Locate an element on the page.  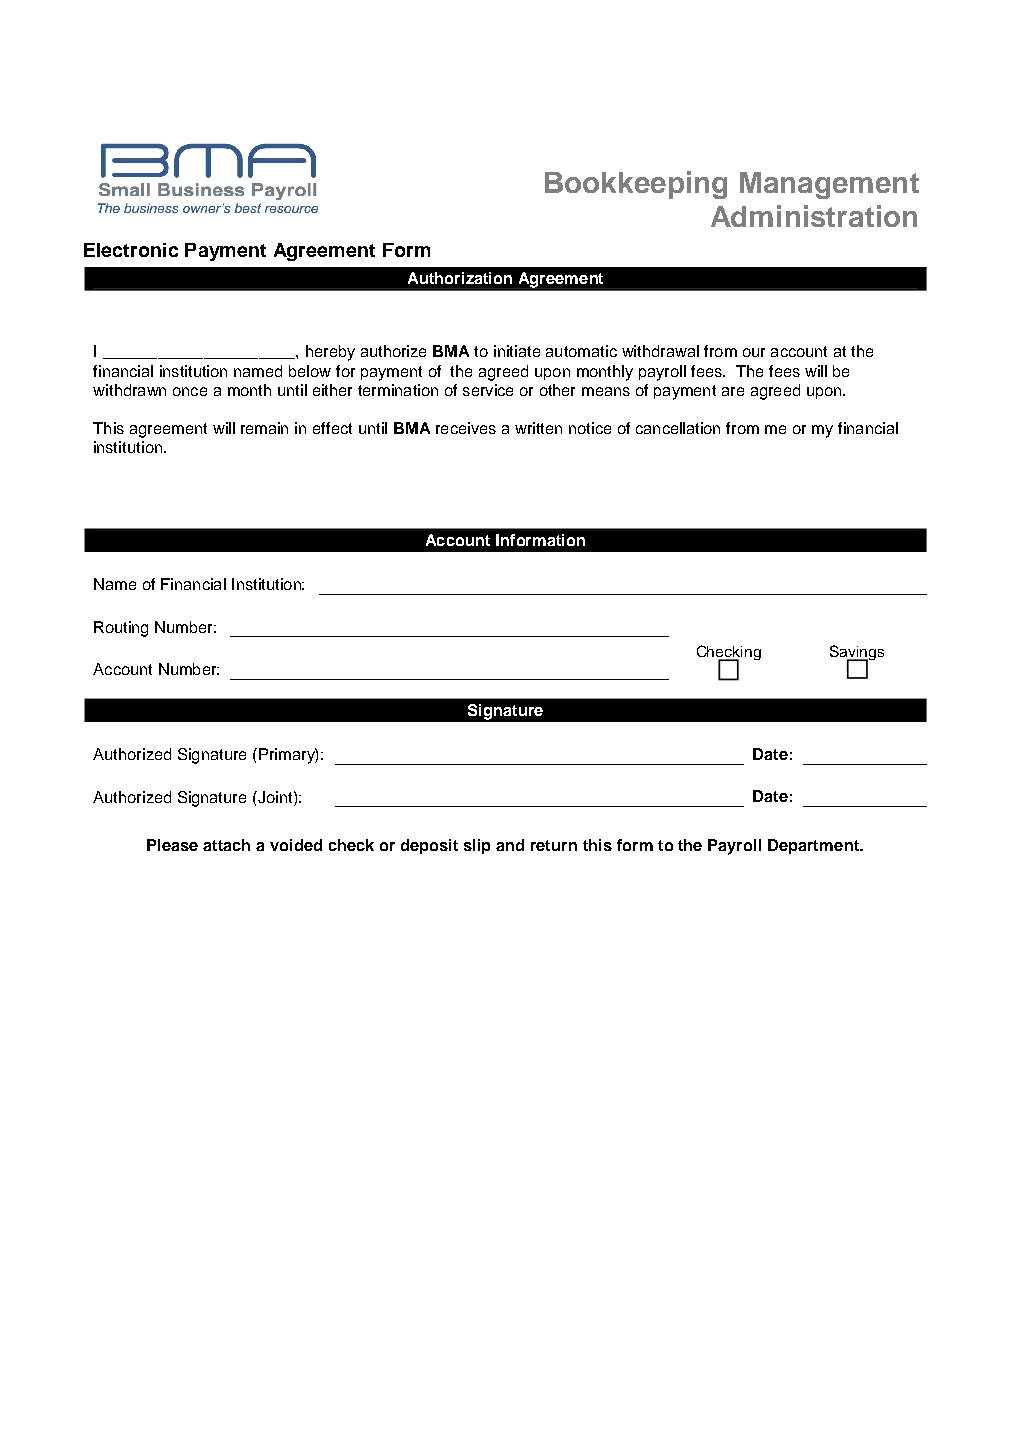
Savings is located at coordinates (857, 654).
